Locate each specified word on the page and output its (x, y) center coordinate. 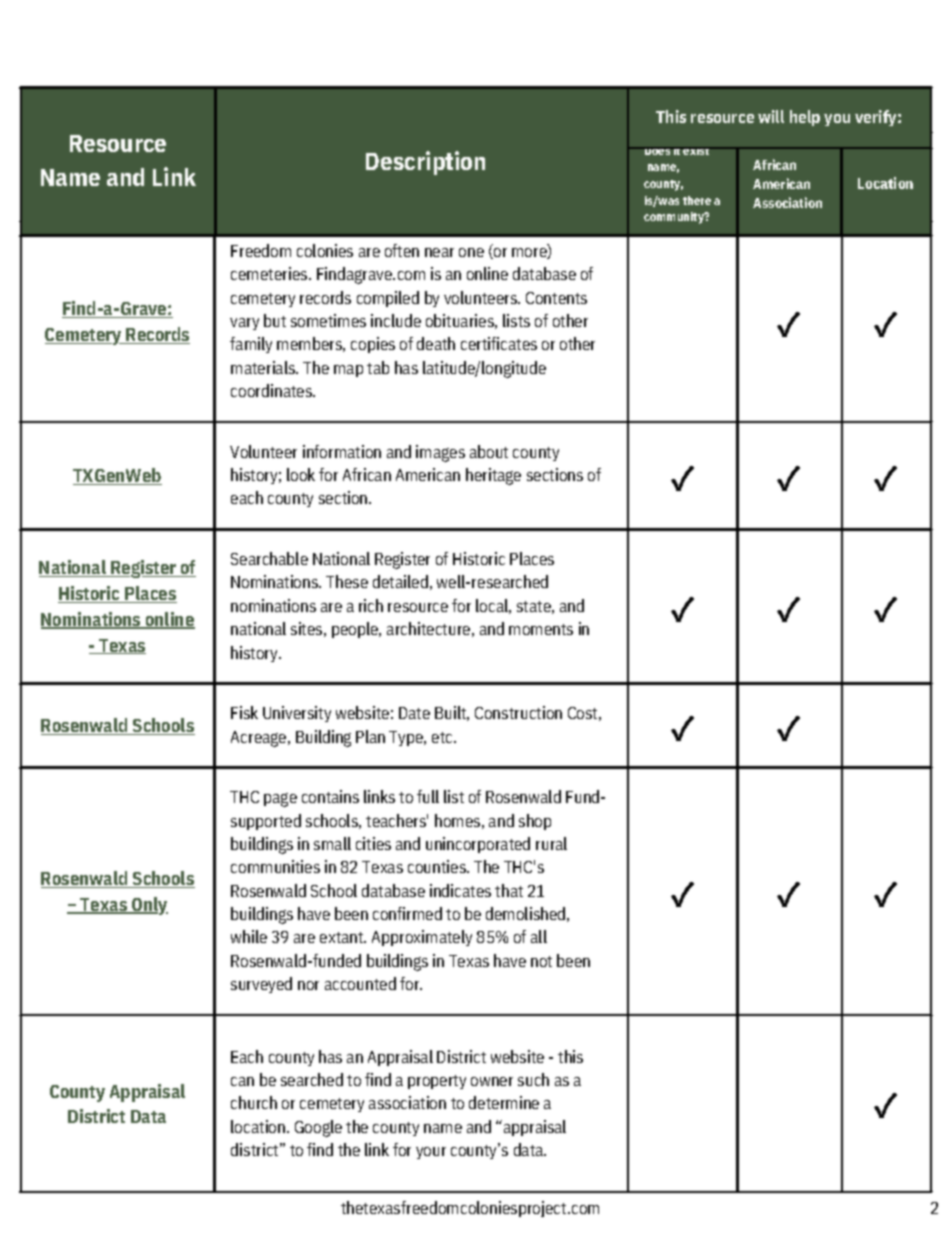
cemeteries (270, 273)
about (489, 451)
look (301, 474)
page (280, 800)
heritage (493, 476)
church (254, 1102)
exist (697, 151)
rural (551, 843)
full (428, 796)
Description (425, 163)
